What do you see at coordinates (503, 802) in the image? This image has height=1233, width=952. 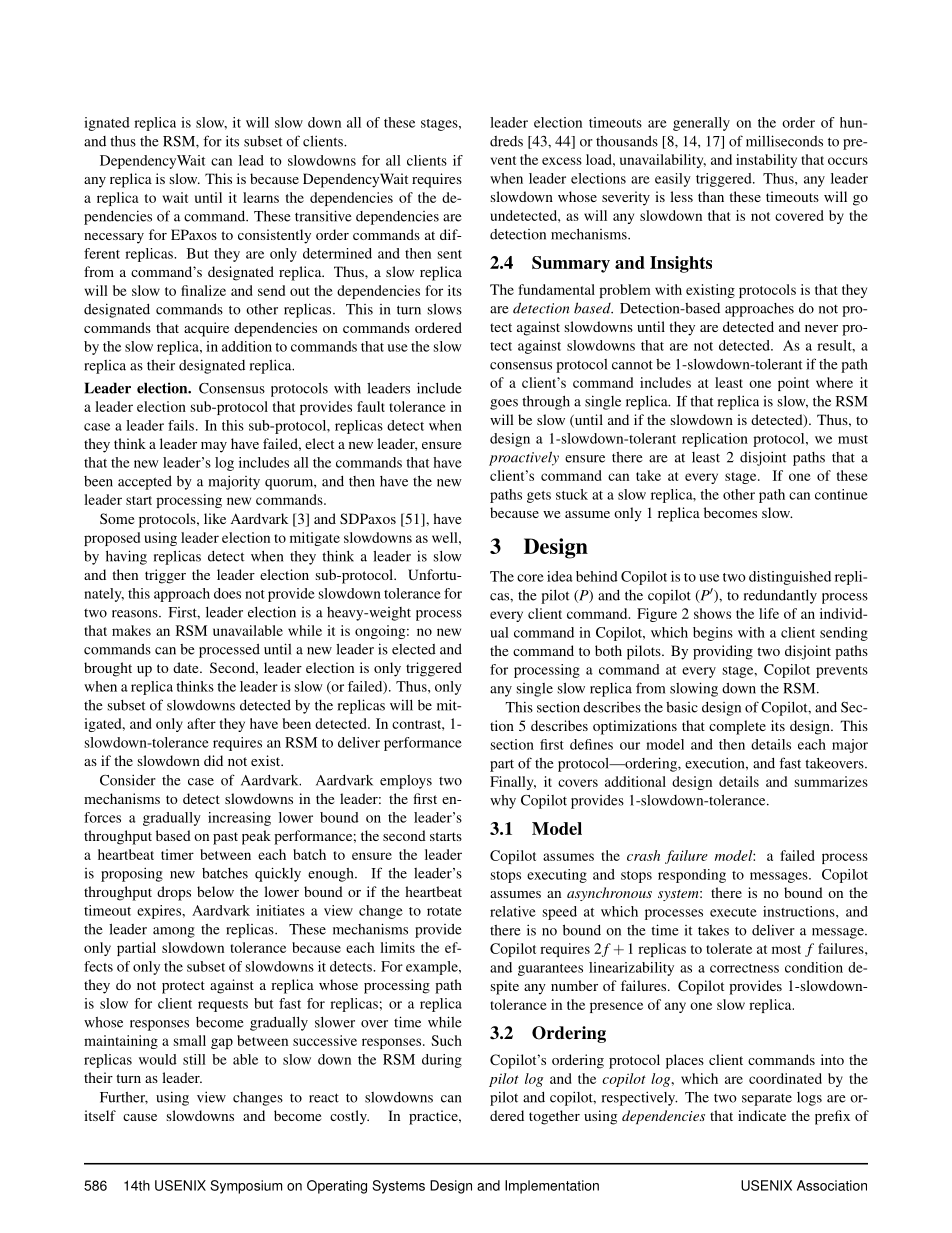 I see `why` at bounding box center [503, 802].
